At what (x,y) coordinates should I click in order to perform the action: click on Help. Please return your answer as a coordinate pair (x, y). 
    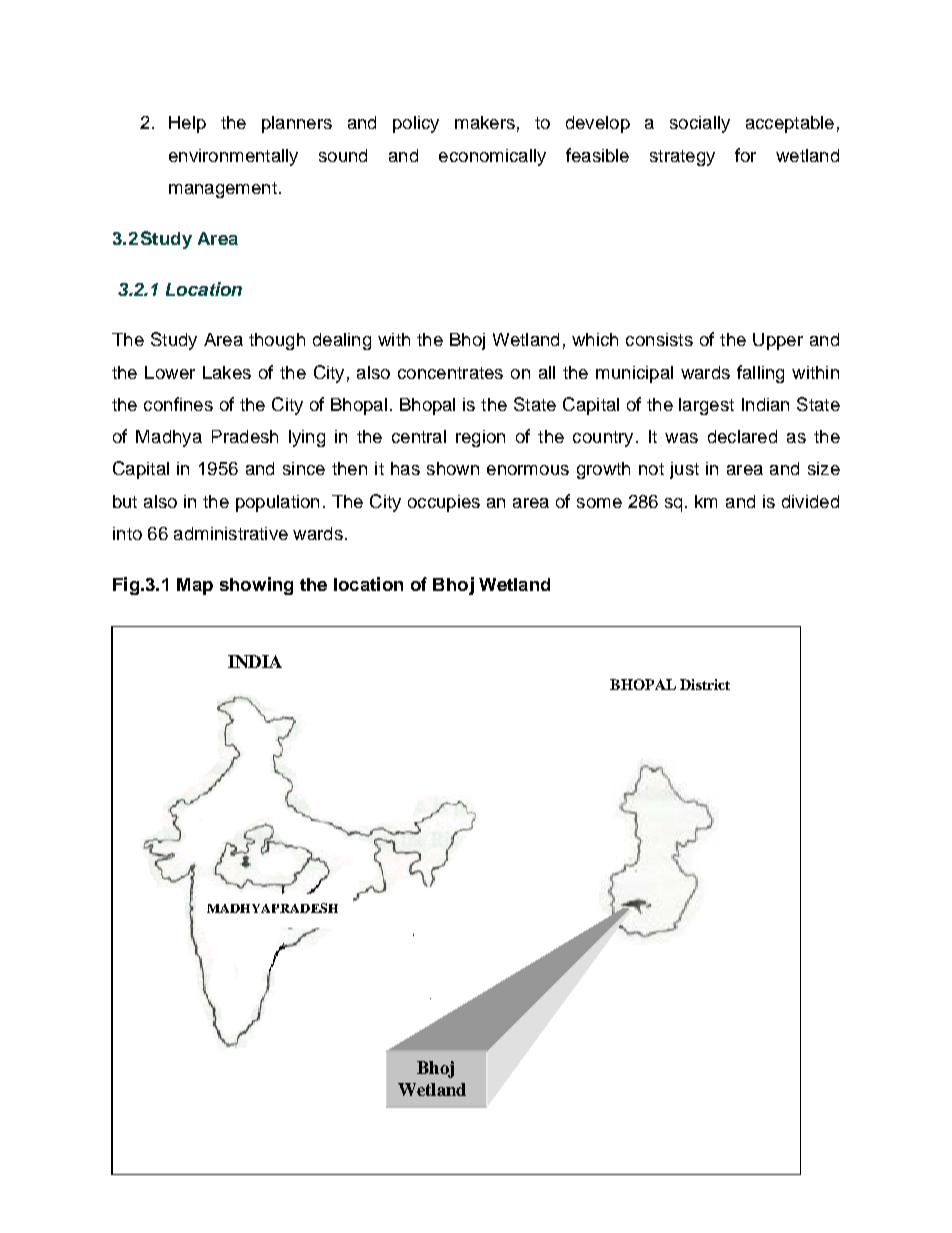
    Looking at the image, I should click on (187, 124).
